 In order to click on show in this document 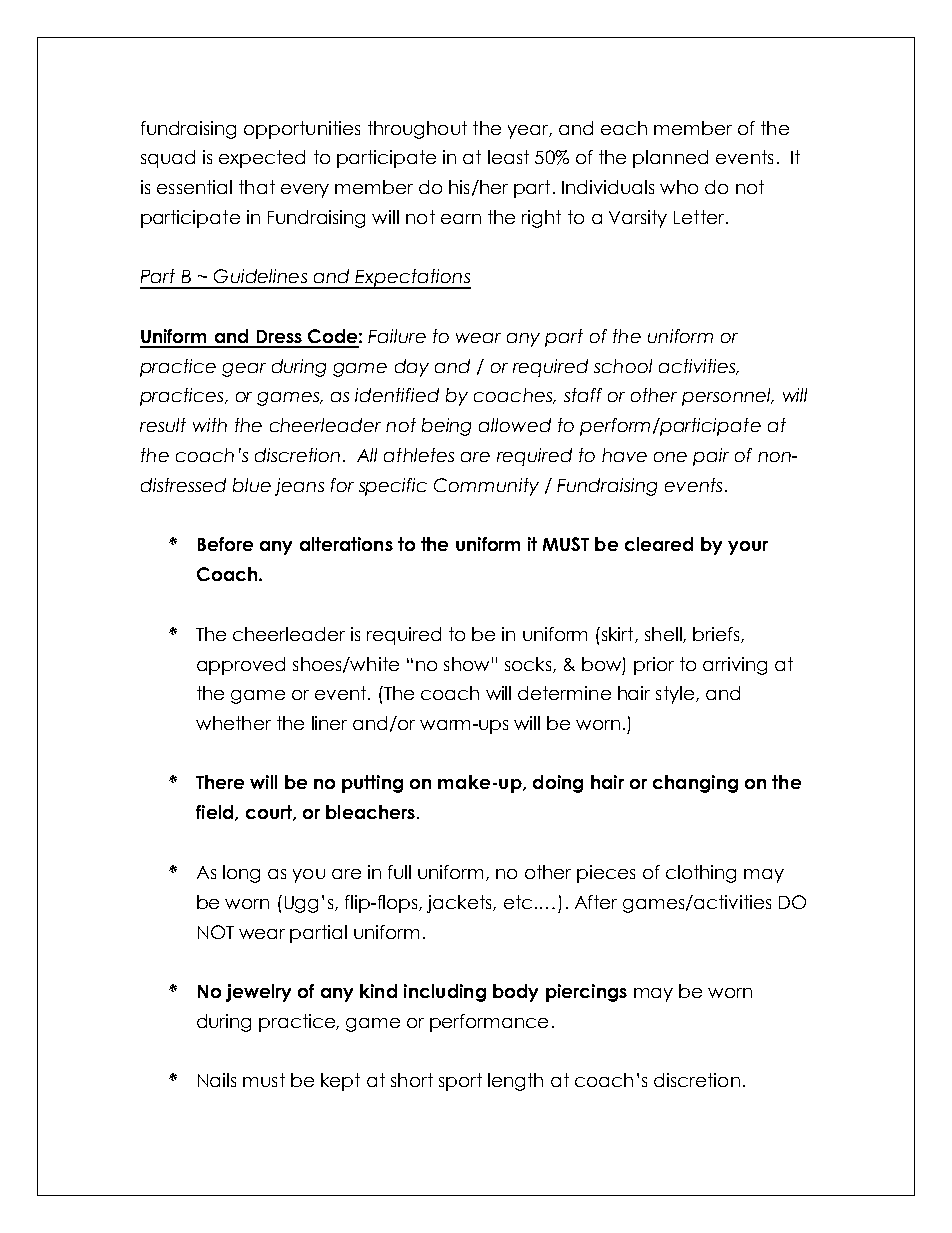, I will do `click(466, 664)`.
